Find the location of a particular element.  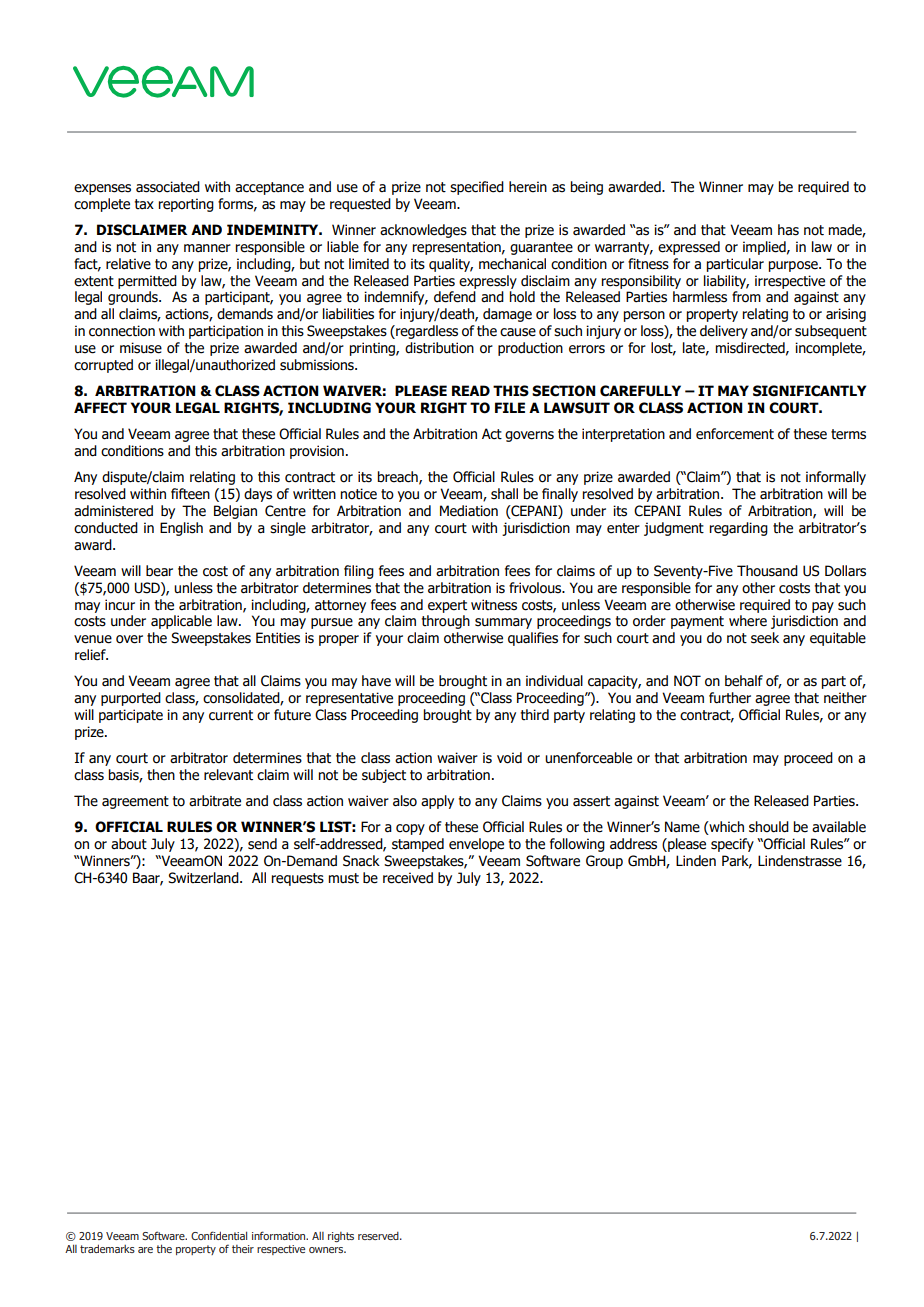

AFFECT is located at coordinates (100, 408).
